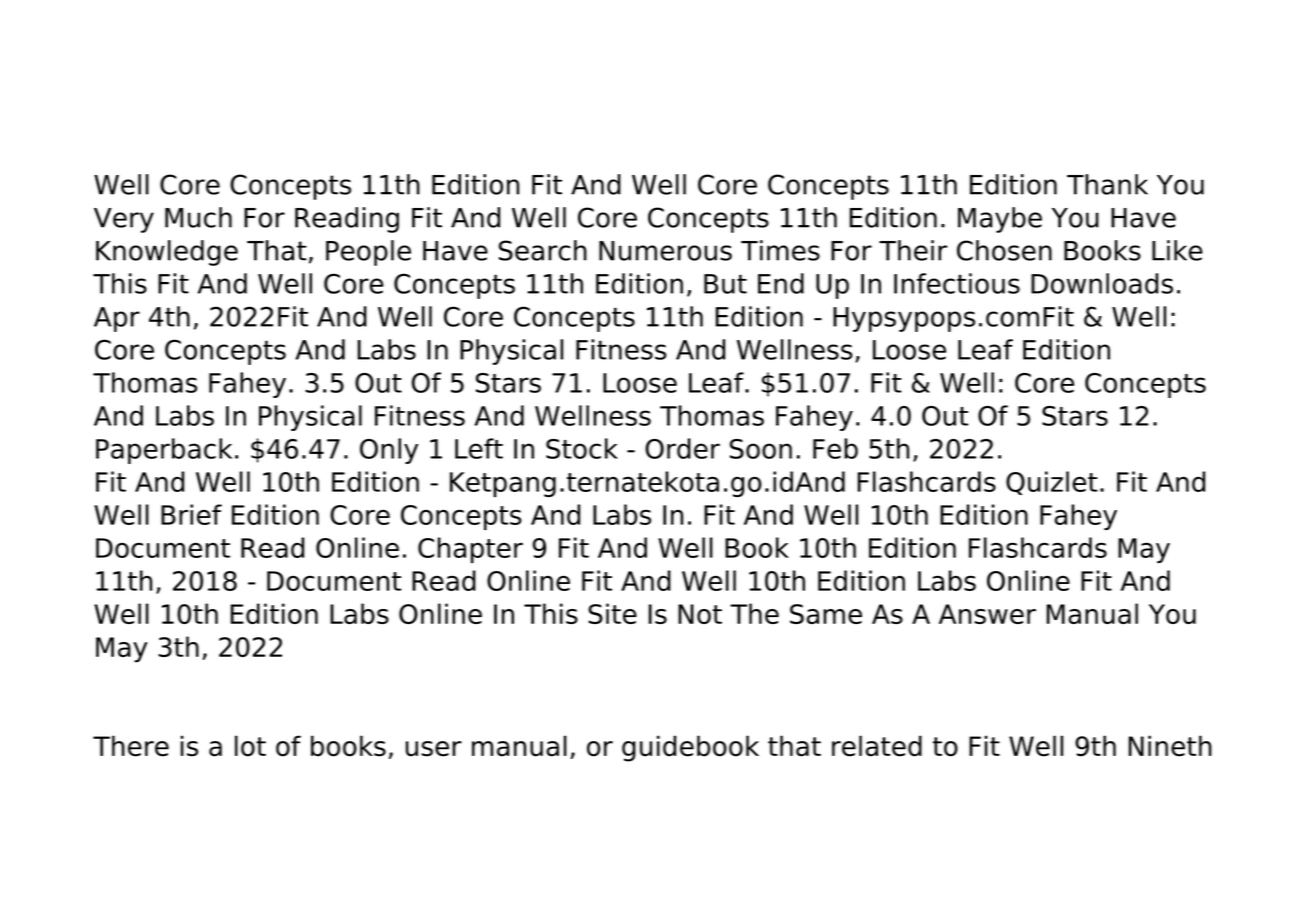 This screenshot has width=1311, height=924. What do you see at coordinates (164, 451) in the screenshot?
I see `Paperback` at bounding box center [164, 451].
